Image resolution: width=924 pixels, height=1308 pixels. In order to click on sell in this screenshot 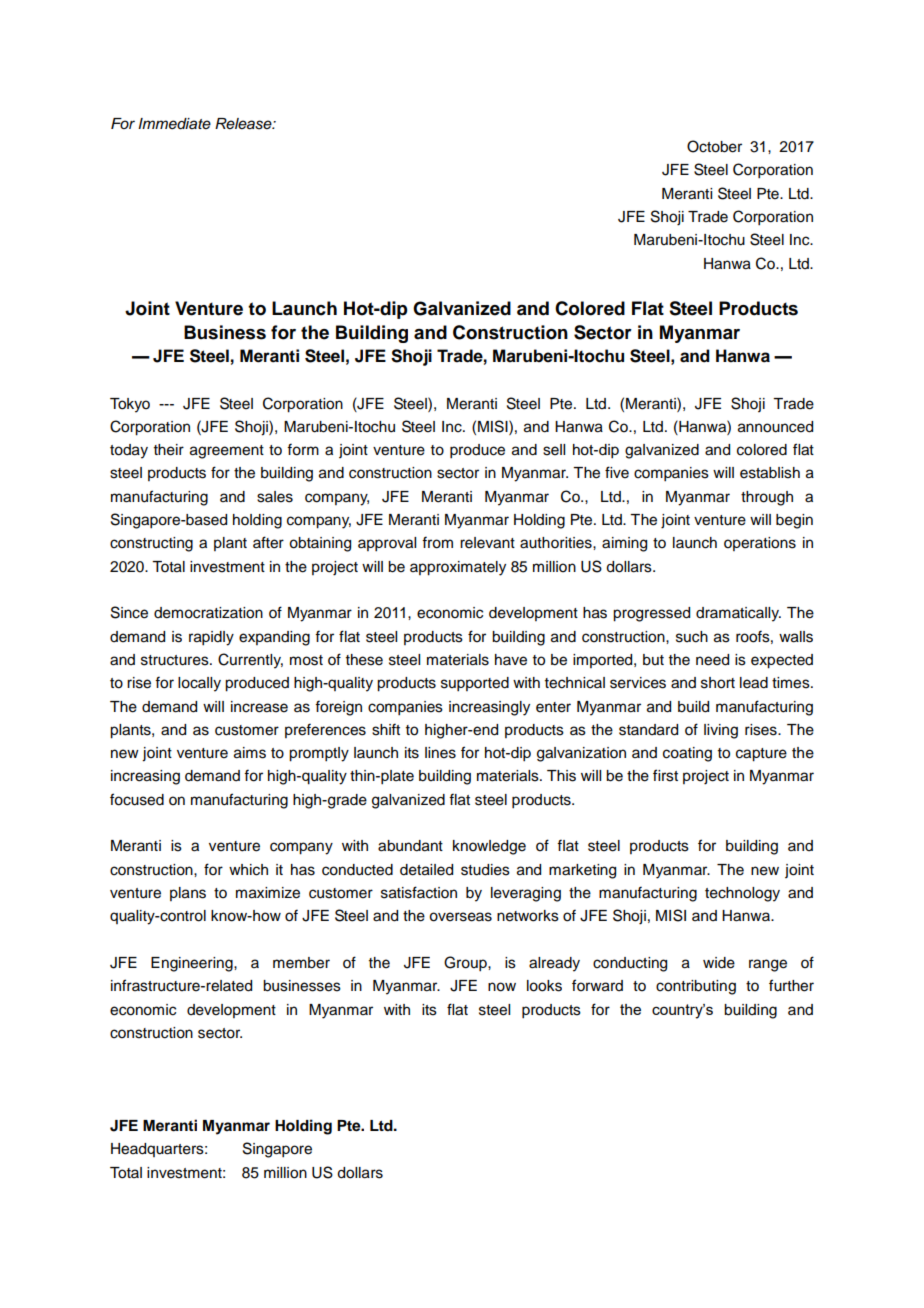, I will do `click(554, 450)`.
